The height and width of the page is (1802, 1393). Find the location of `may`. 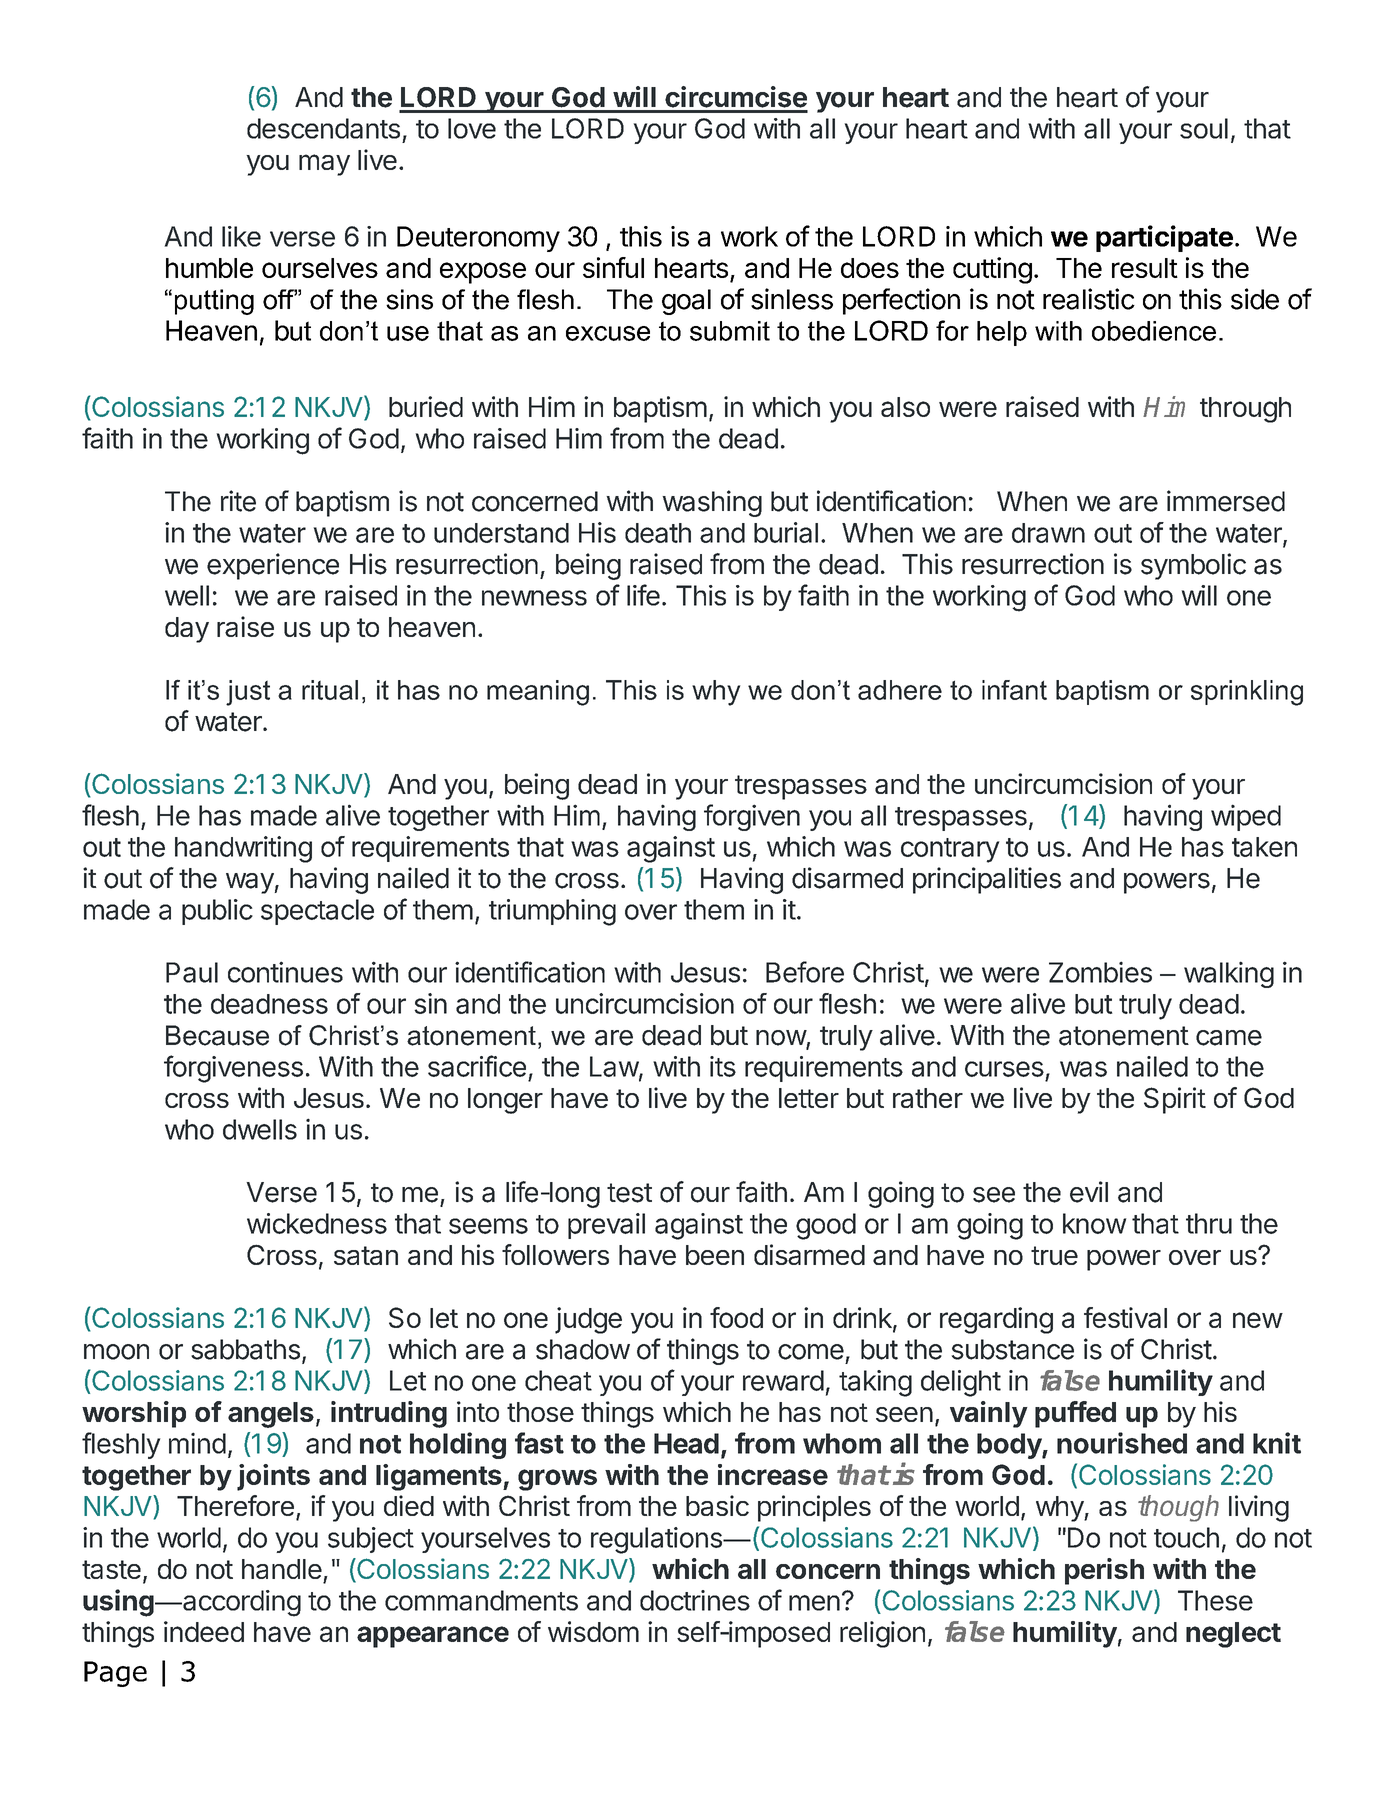

may is located at coordinates (324, 165).
